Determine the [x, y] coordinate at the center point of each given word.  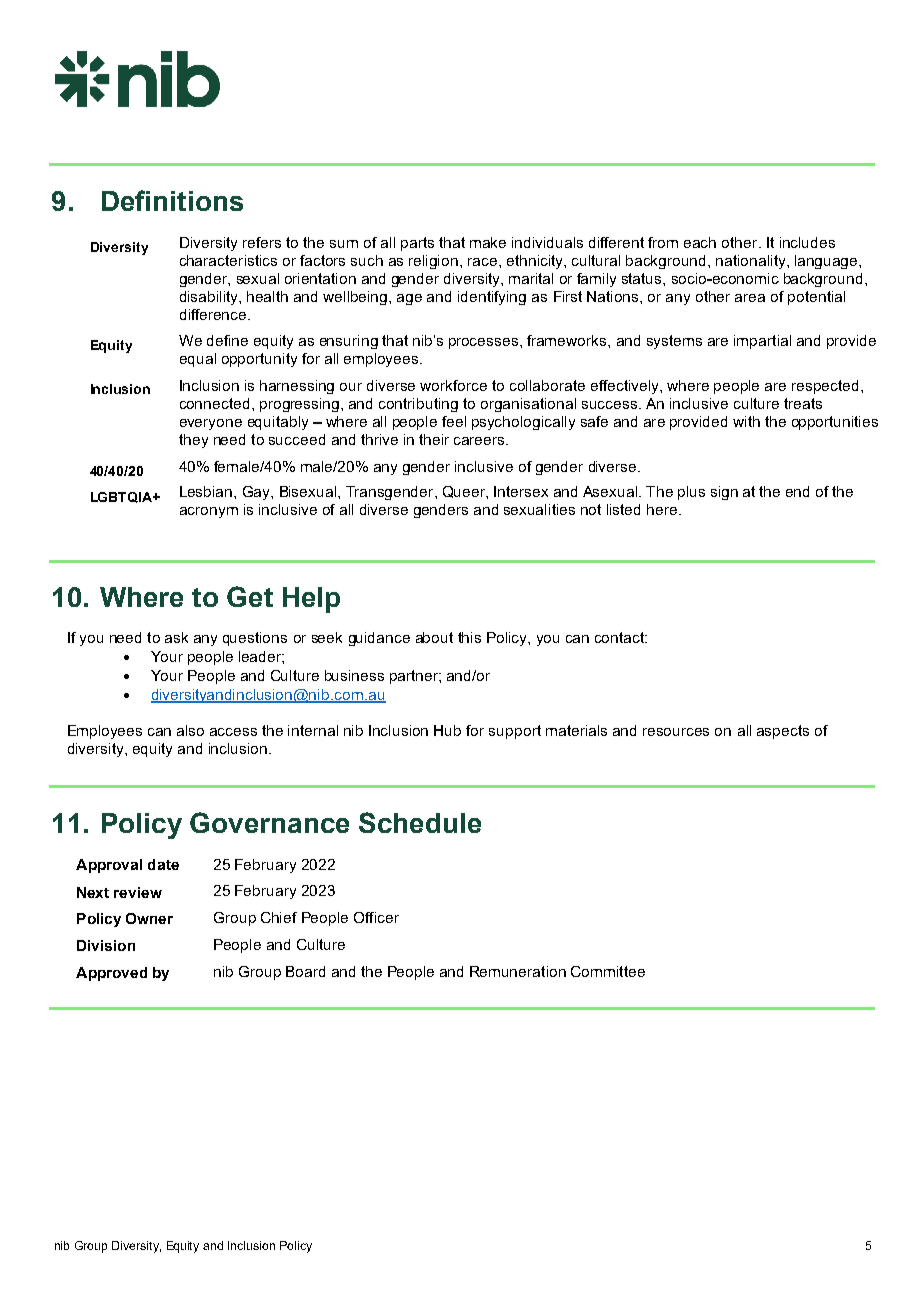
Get [250, 596]
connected [214, 403]
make [488, 242]
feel [454, 421]
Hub [447, 730]
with [746, 421]
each [700, 242]
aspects [783, 732]
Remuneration [518, 971]
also [190, 730]
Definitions [172, 200]
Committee [608, 971]
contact [621, 637]
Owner [149, 918]
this [469, 637]
